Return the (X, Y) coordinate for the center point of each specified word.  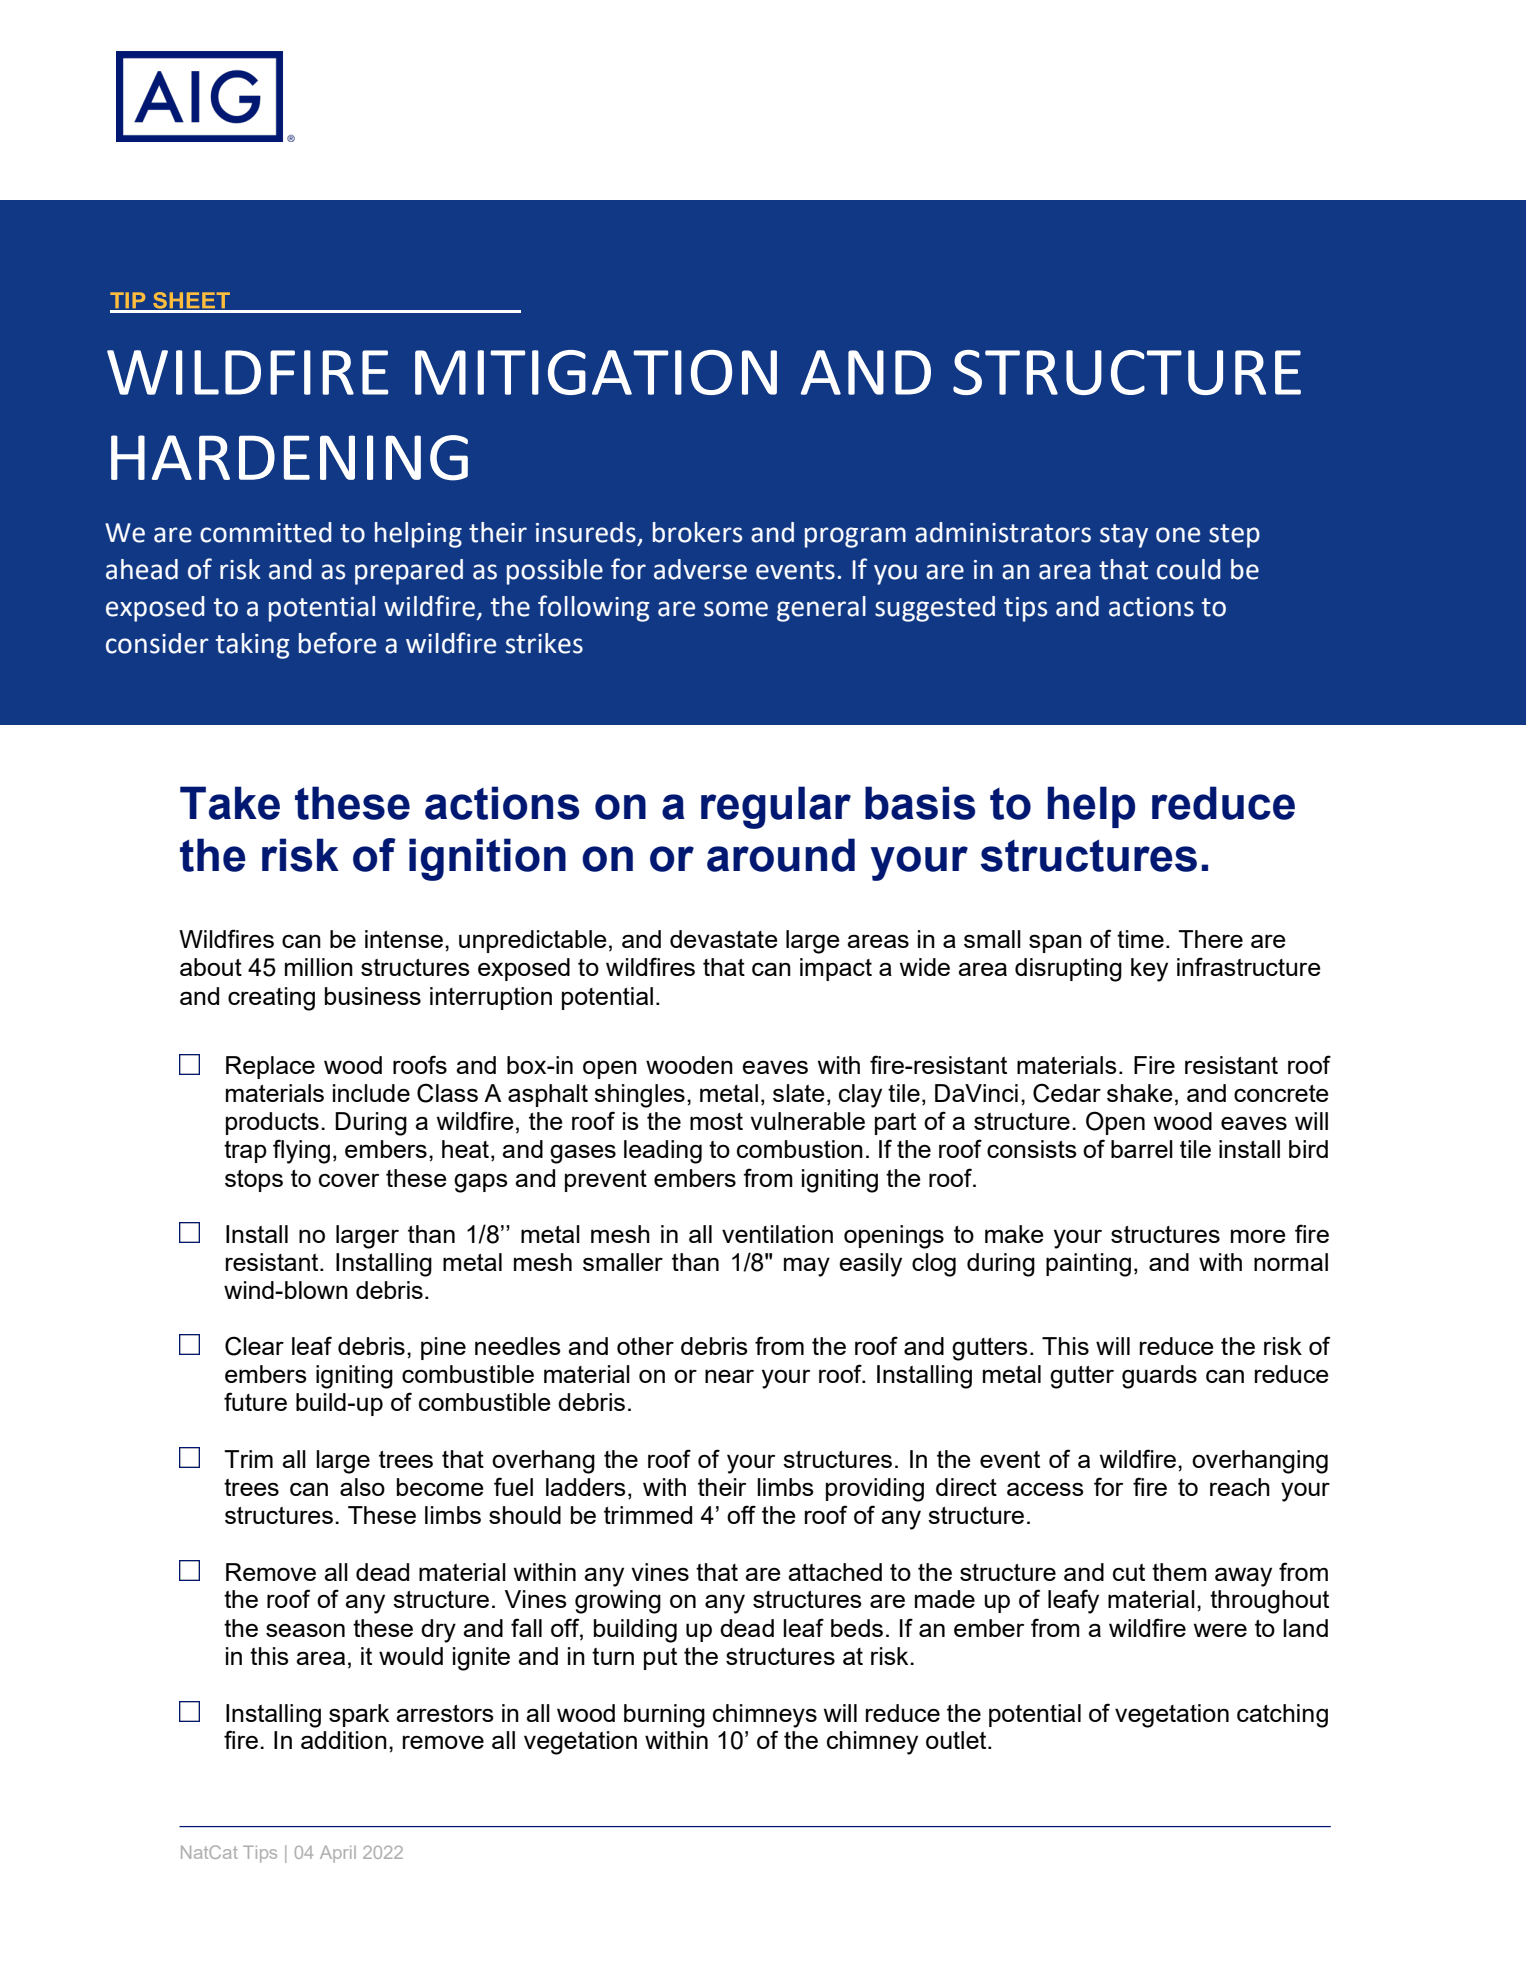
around (781, 855)
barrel (1142, 1149)
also (362, 1487)
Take (230, 803)
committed (266, 532)
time (1140, 939)
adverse (700, 569)
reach (1240, 1487)
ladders (586, 1487)
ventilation (777, 1234)
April (338, 1854)
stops (254, 1181)
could (1189, 569)
